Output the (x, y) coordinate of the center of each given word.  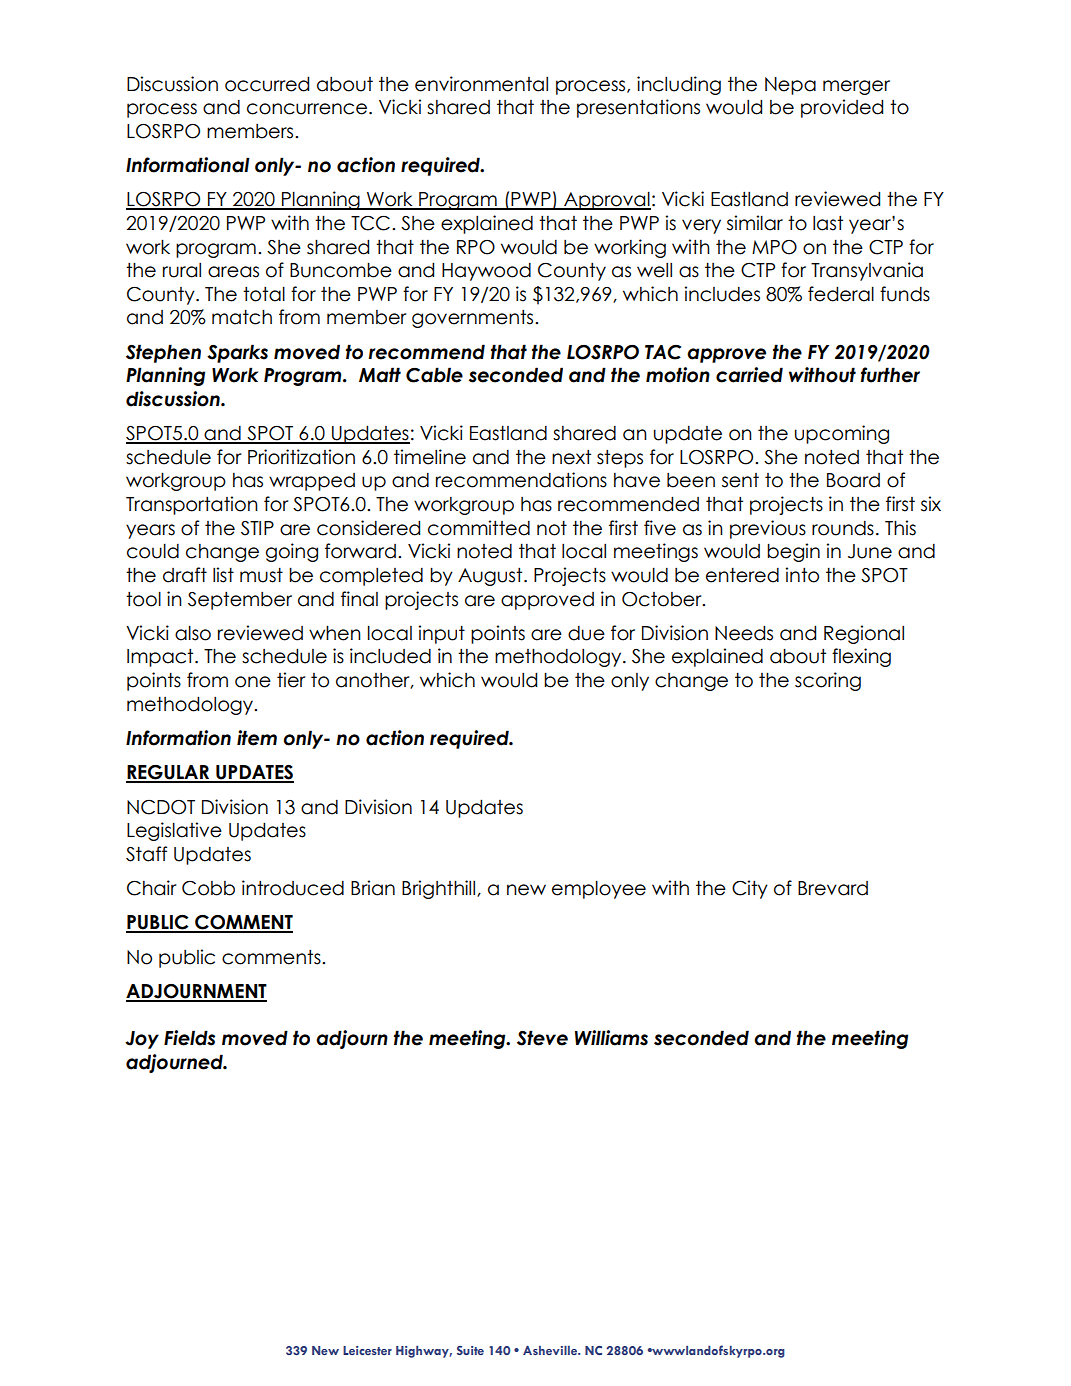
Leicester (367, 1350)
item (257, 738)
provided (842, 108)
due (586, 633)
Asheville (551, 1350)
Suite (470, 1350)
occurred (267, 84)
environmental (481, 84)
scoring (828, 681)
